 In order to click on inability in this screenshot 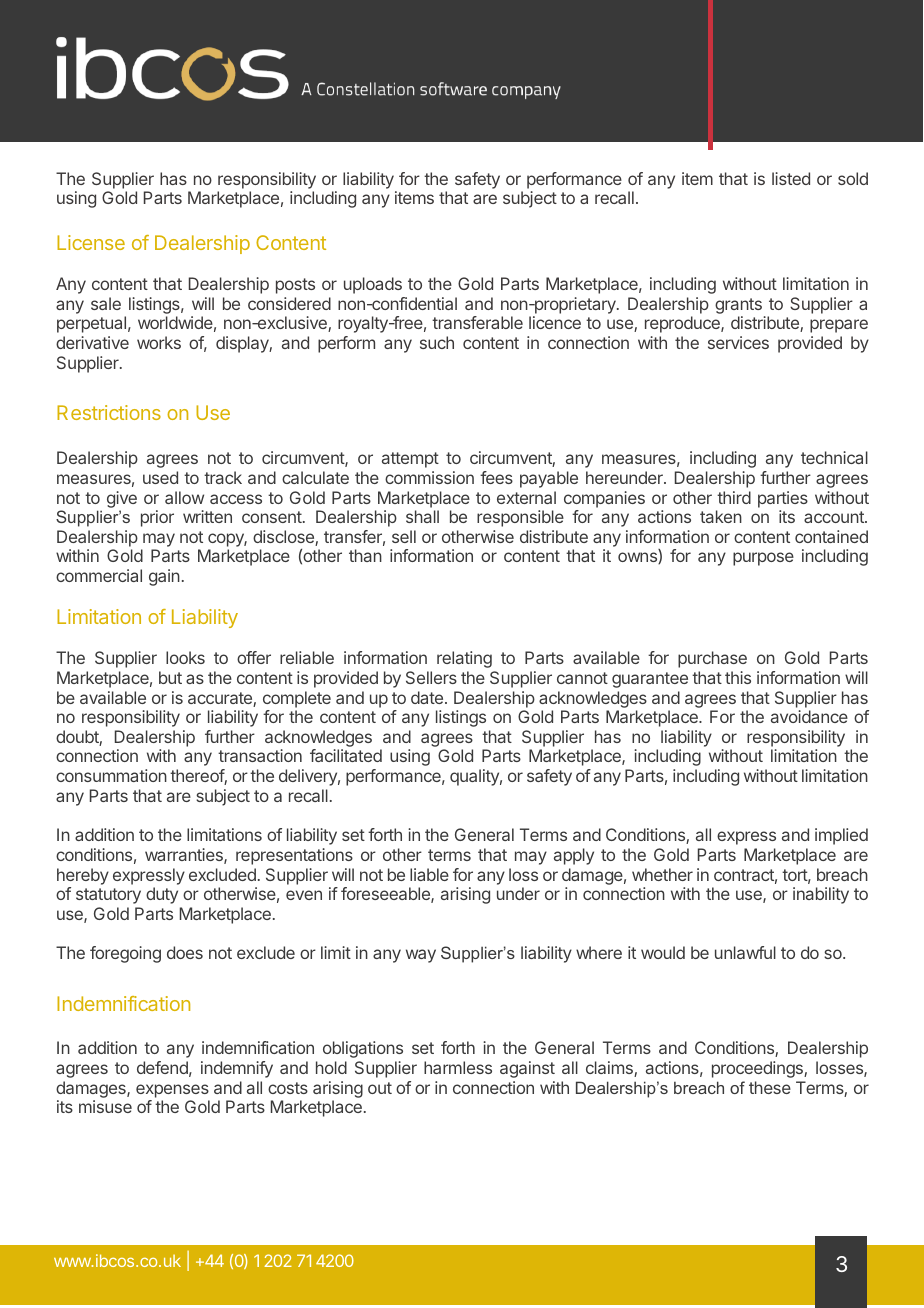, I will do `click(821, 895)`.
